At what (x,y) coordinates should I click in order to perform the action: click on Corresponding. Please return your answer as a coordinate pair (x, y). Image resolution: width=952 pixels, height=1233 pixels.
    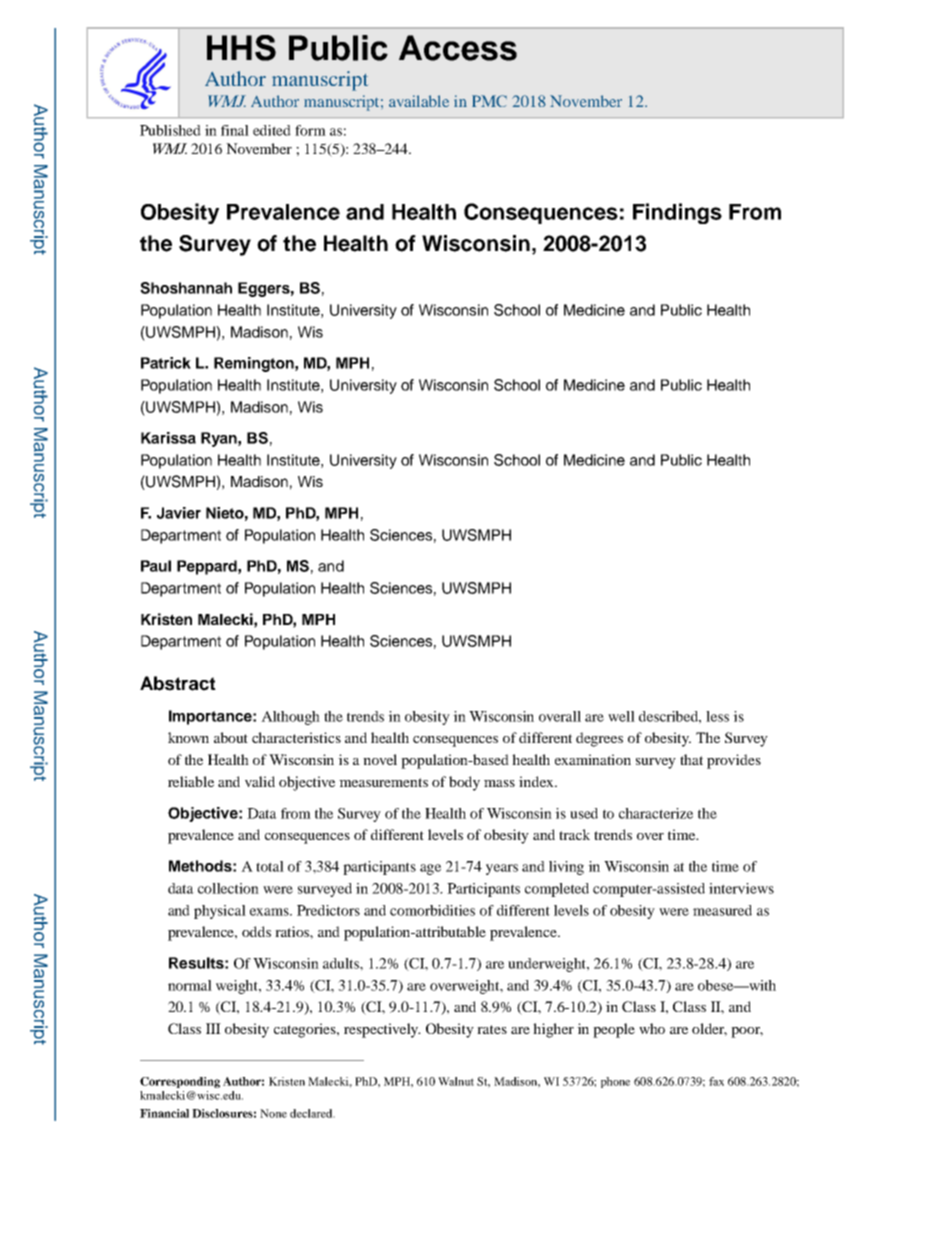
    Looking at the image, I should click on (180, 1082).
